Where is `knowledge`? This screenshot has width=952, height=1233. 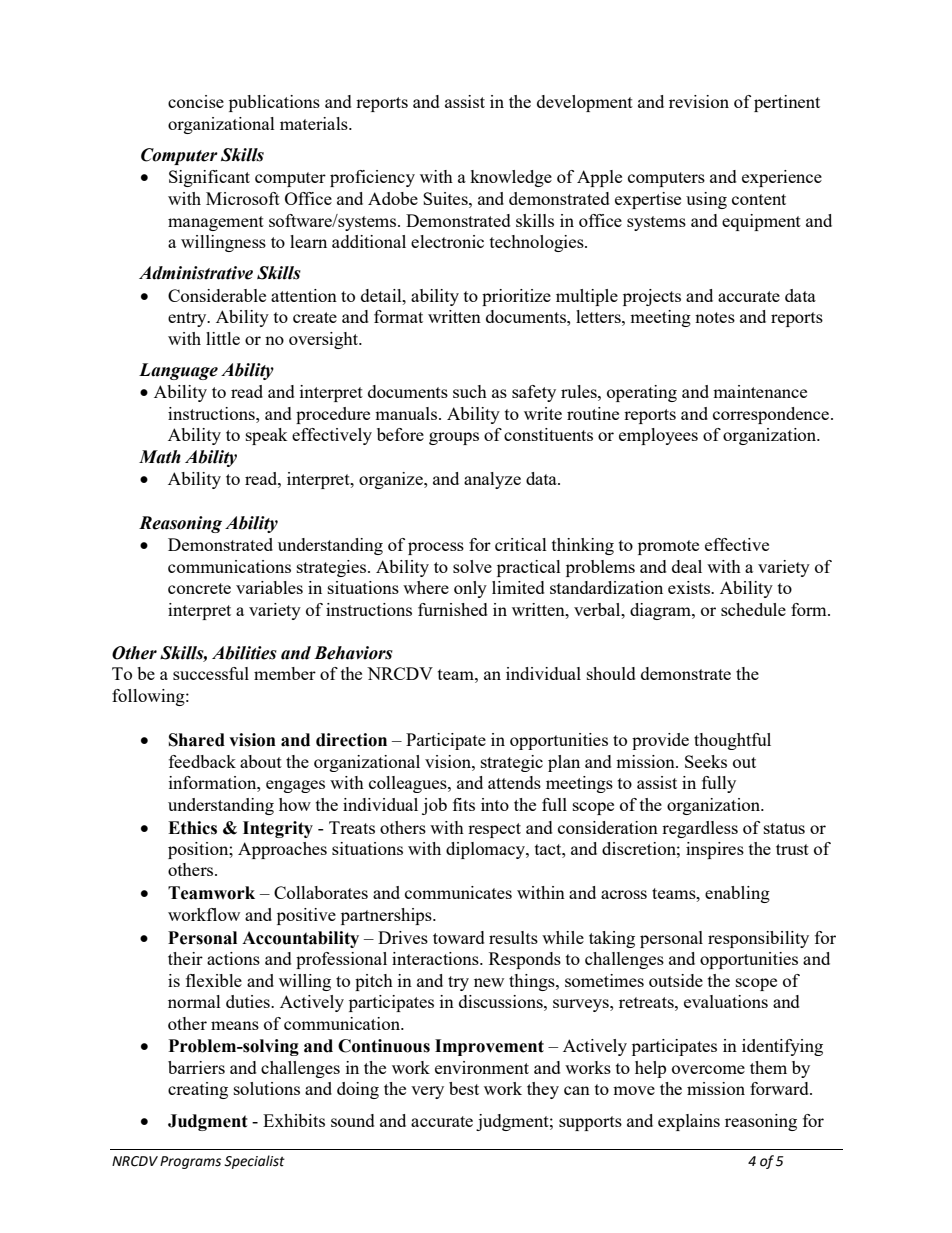
knowledge is located at coordinates (511, 178).
